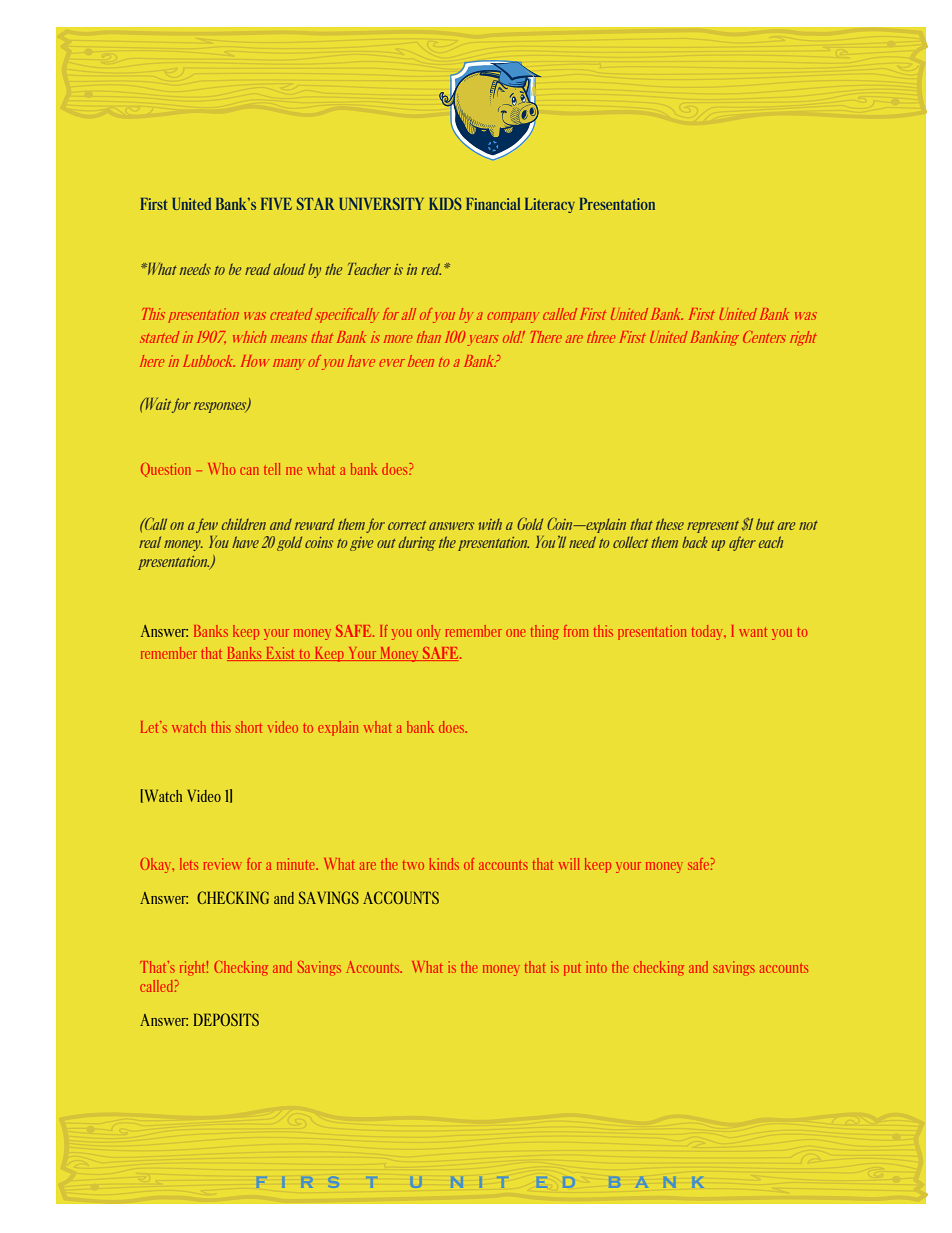  I want to click on with, so click(490, 524).
